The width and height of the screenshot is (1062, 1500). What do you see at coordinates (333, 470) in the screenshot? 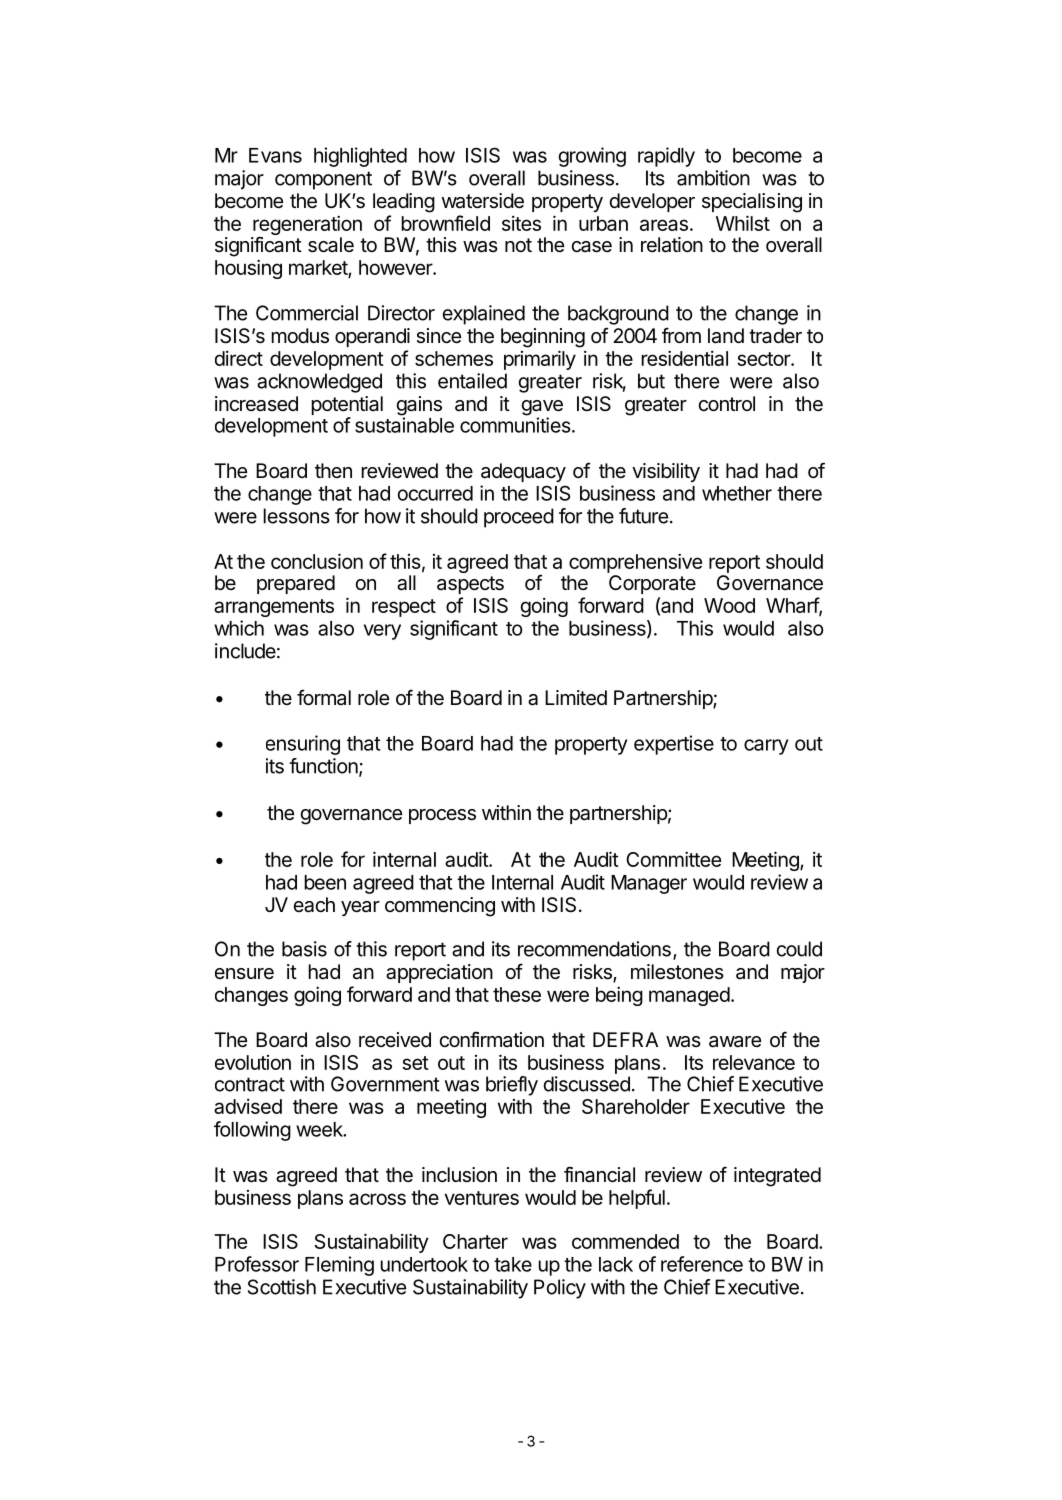
I see `then` at bounding box center [333, 470].
